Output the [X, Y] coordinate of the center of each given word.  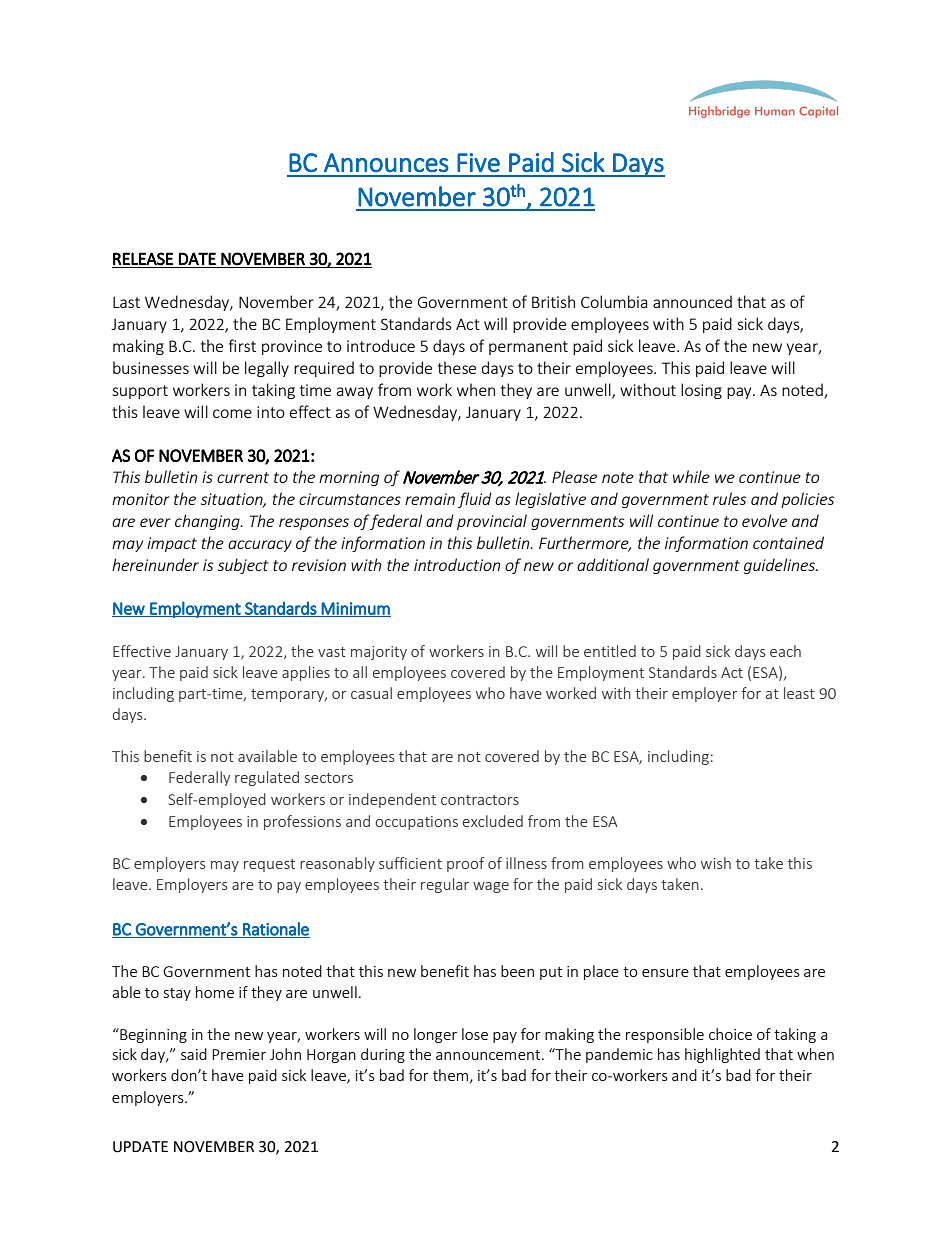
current [243, 477]
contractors [480, 800]
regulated [267, 778]
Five [478, 162]
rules [729, 498]
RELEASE [143, 259]
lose [475, 1034]
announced [692, 301]
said [194, 1054]
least [799, 693]
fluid [475, 500]
